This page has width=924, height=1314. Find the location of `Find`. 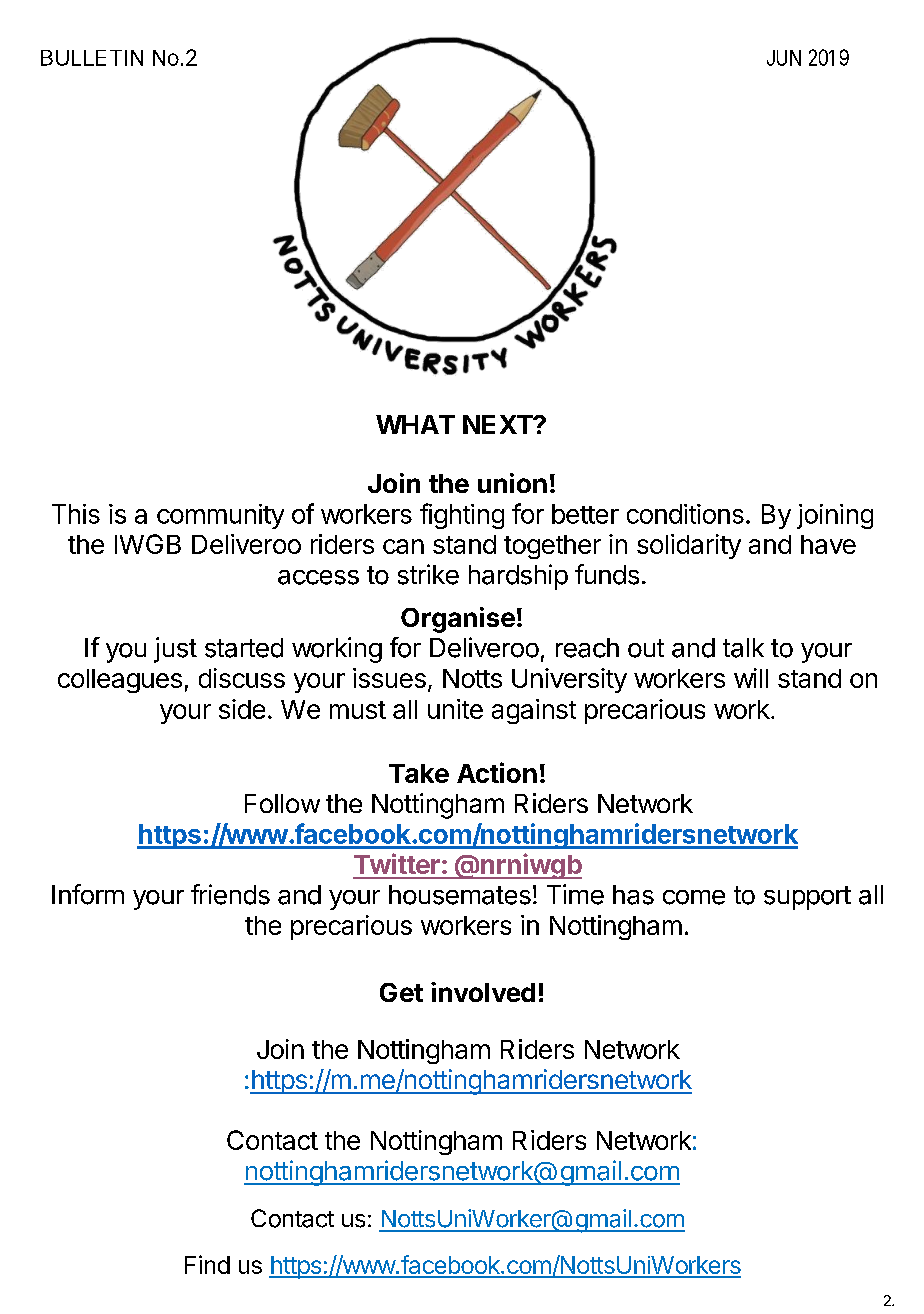

Find is located at coordinates (207, 1264).
